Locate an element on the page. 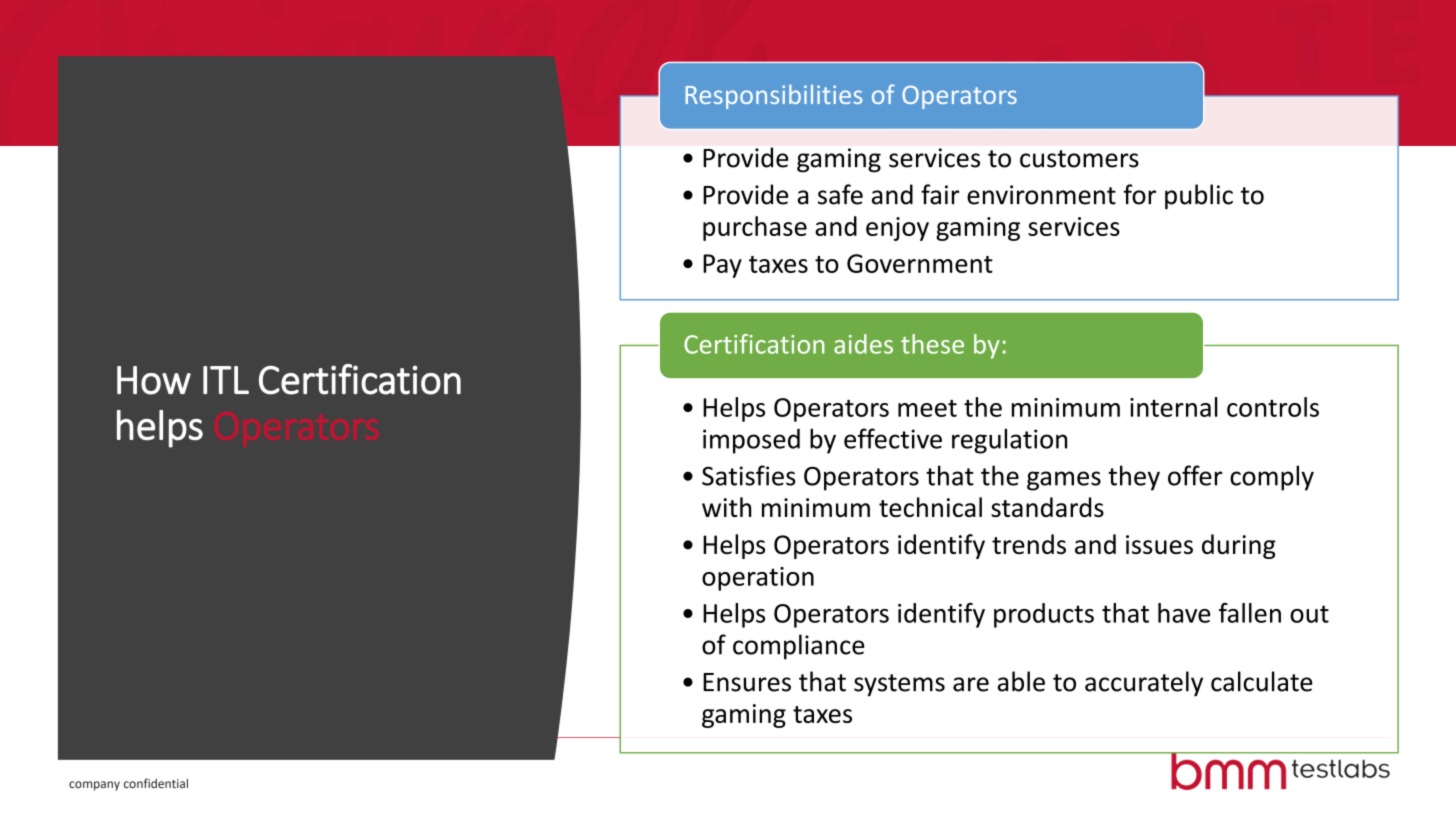  Responsibilities is located at coordinates (774, 96).
